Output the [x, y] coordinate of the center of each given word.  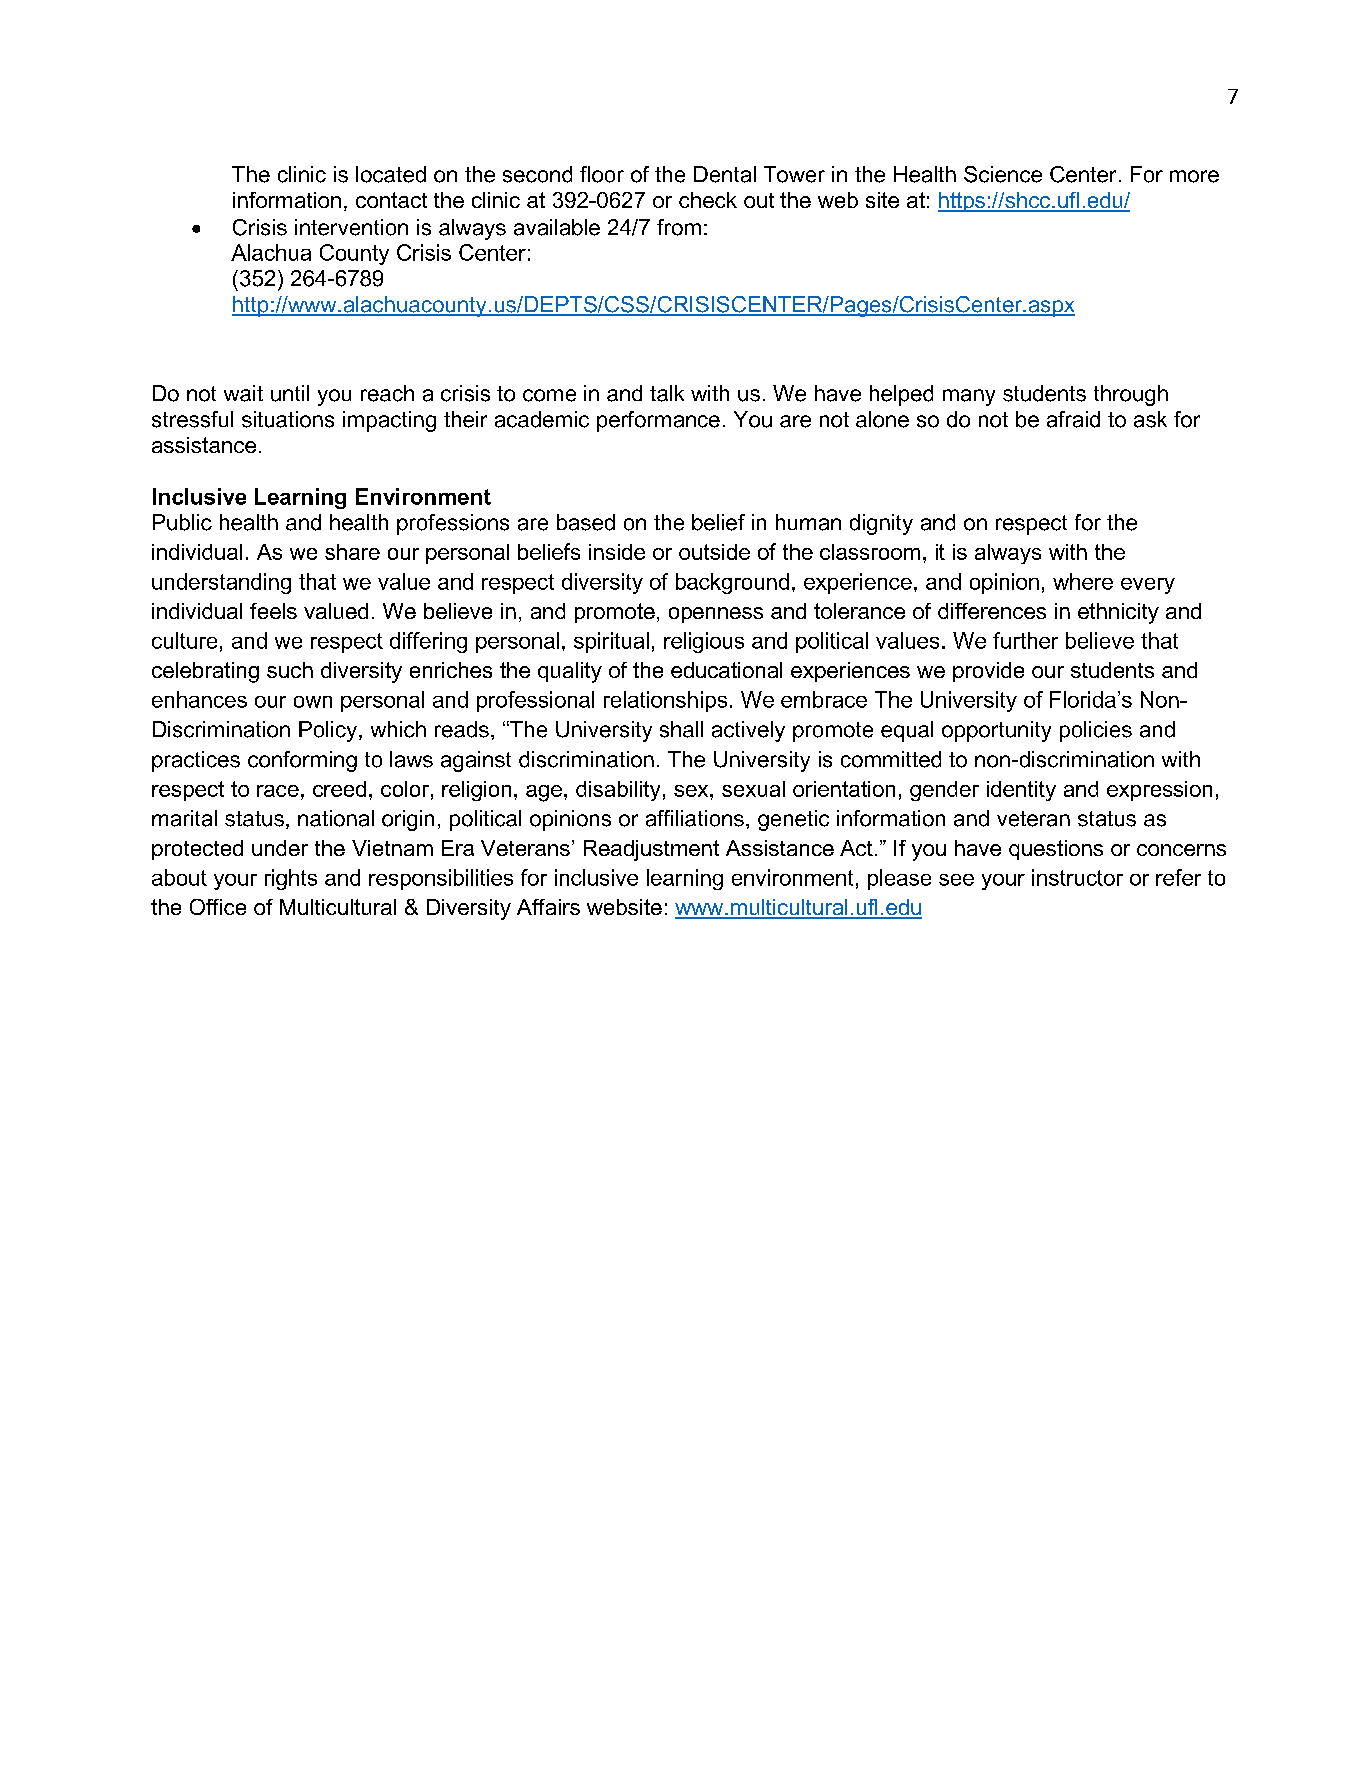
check [708, 200]
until [290, 393]
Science [1003, 174]
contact [391, 200]
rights [291, 879]
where [1083, 581]
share [352, 552]
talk [667, 393]
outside [714, 552]
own [313, 702]
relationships [665, 701]
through [1131, 395]
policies [1096, 731]
